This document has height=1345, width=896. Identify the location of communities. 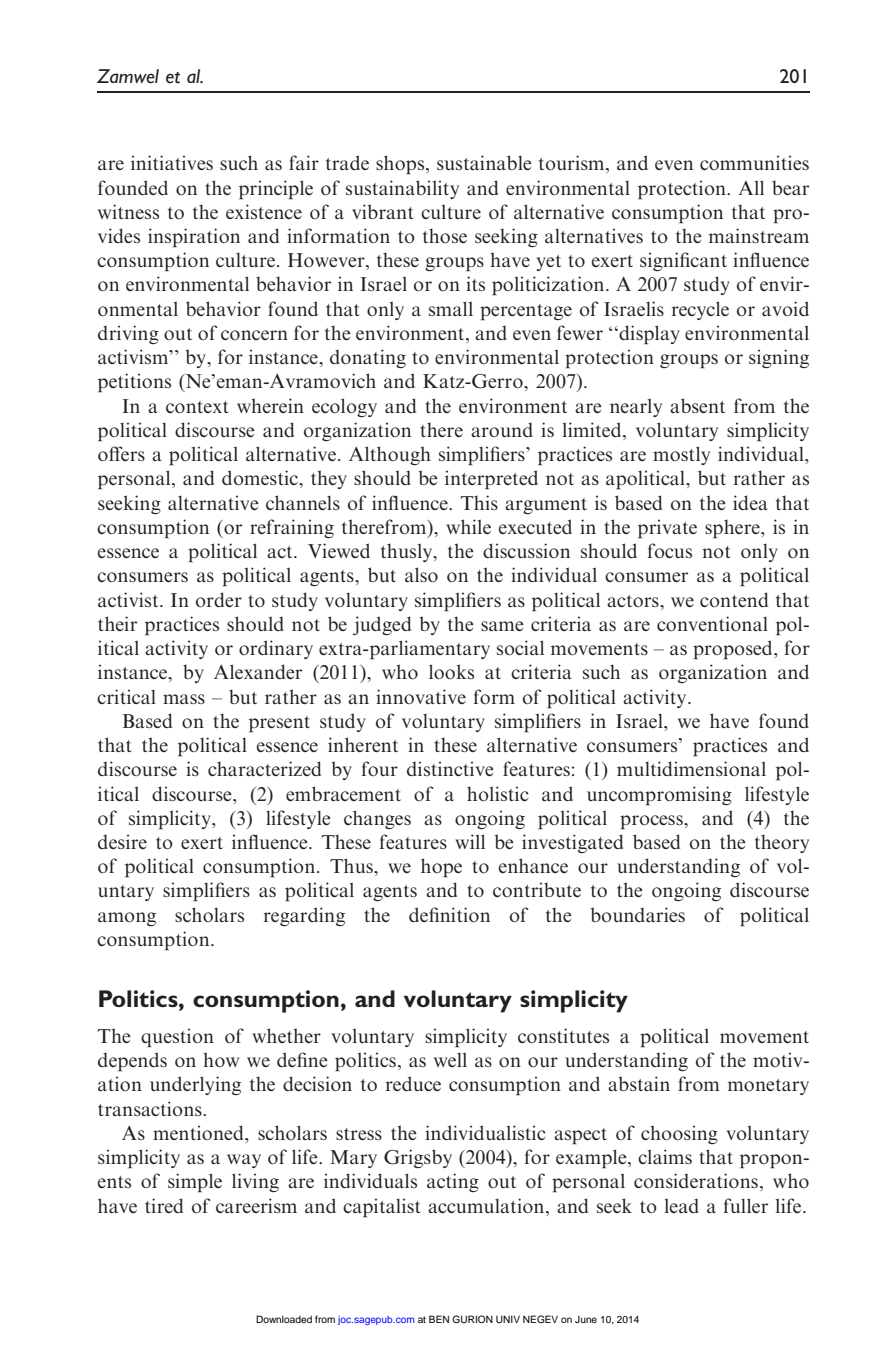
(754, 162).
